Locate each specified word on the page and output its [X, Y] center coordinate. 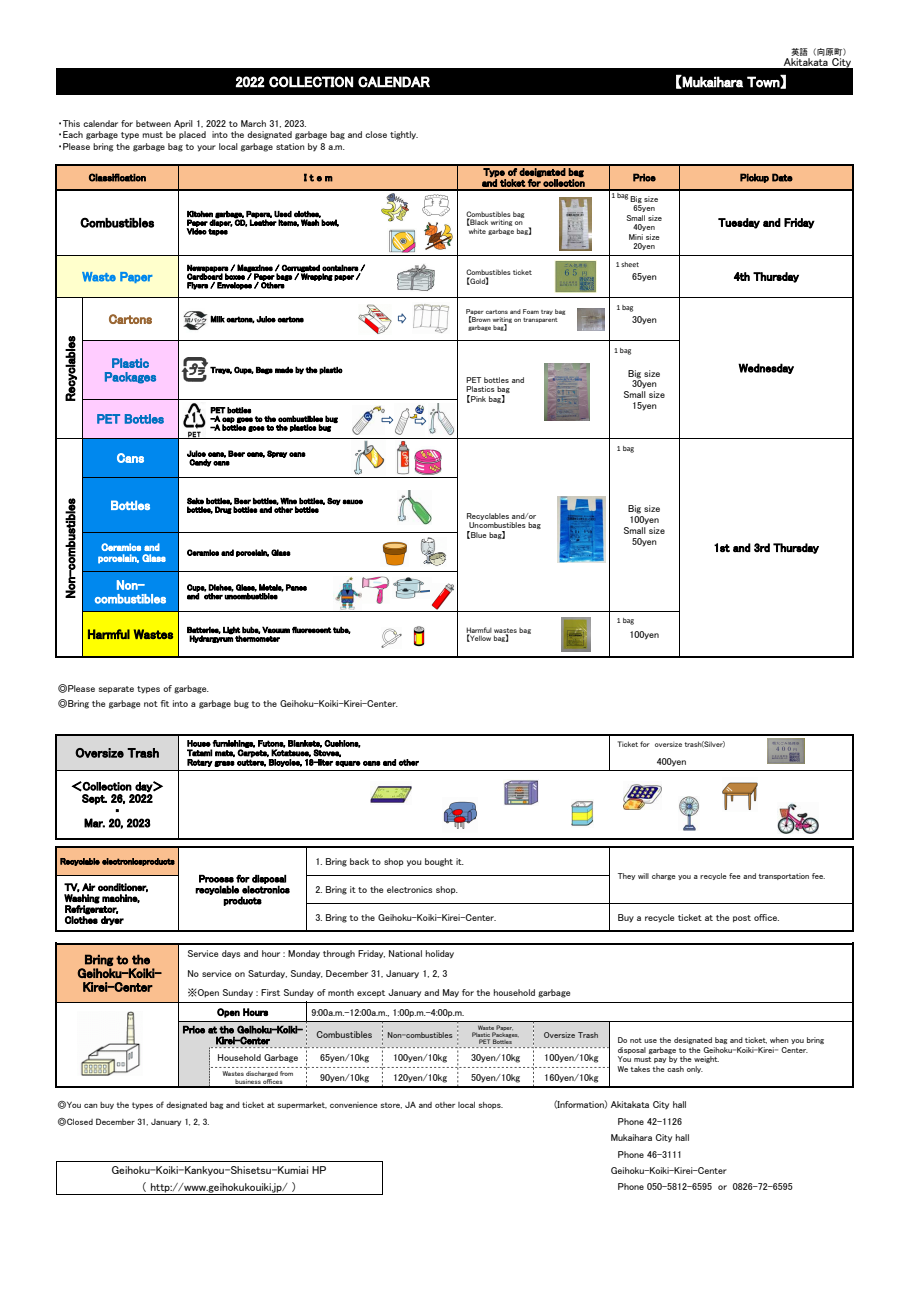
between [153, 123]
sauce [352, 502]
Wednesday [766, 368]
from [286, 1073]
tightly [404, 135]
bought [439, 862]
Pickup [754, 178]
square [348, 764]
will [643, 876]
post [742, 919]
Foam [531, 311]
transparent [540, 320]
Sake [195, 501]
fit [164, 703]
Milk [217, 319]
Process [216, 879]
